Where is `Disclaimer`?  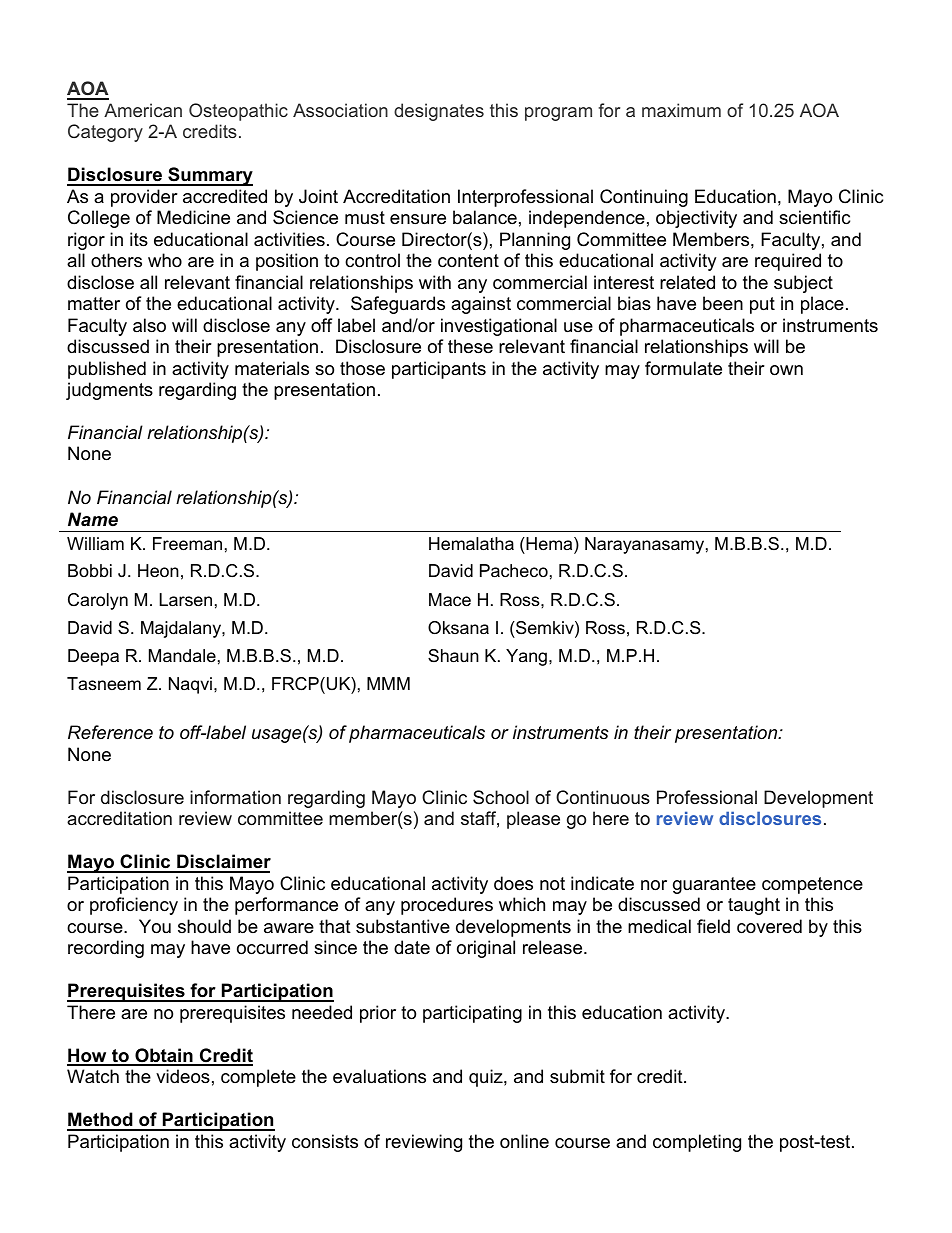
Disclaimer is located at coordinates (223, 863).
